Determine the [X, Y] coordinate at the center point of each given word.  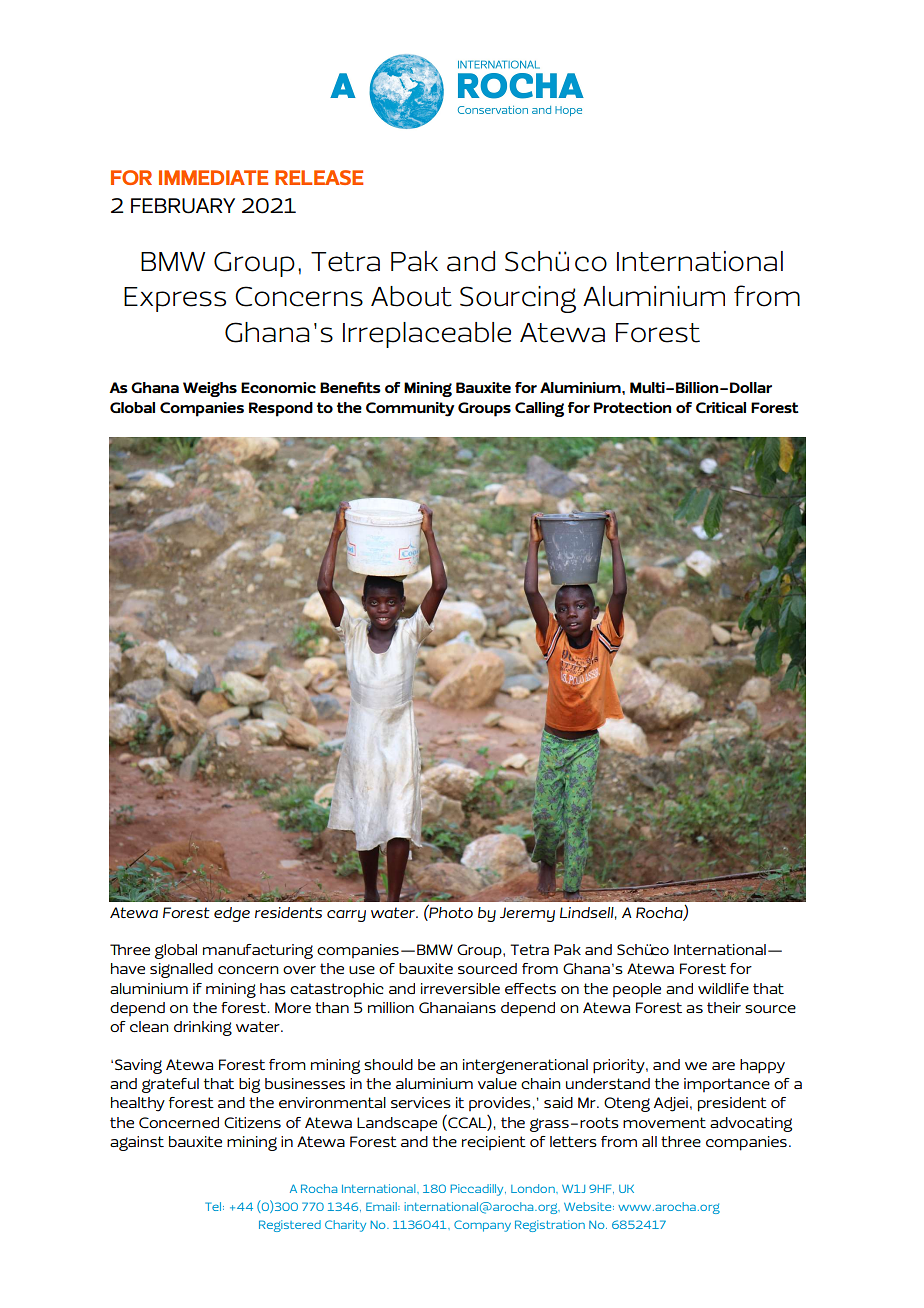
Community [410, 409]
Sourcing [518, 299]
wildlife [723, 988]
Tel [213, 1206]
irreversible [460, 988]
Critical [721, 407]
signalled [181, 970]
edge [232, 914]
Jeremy [527, 914]
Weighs [210, 389]
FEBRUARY [183, 206]
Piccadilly [478, 1190]
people [637, 990]
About [411, 296]
